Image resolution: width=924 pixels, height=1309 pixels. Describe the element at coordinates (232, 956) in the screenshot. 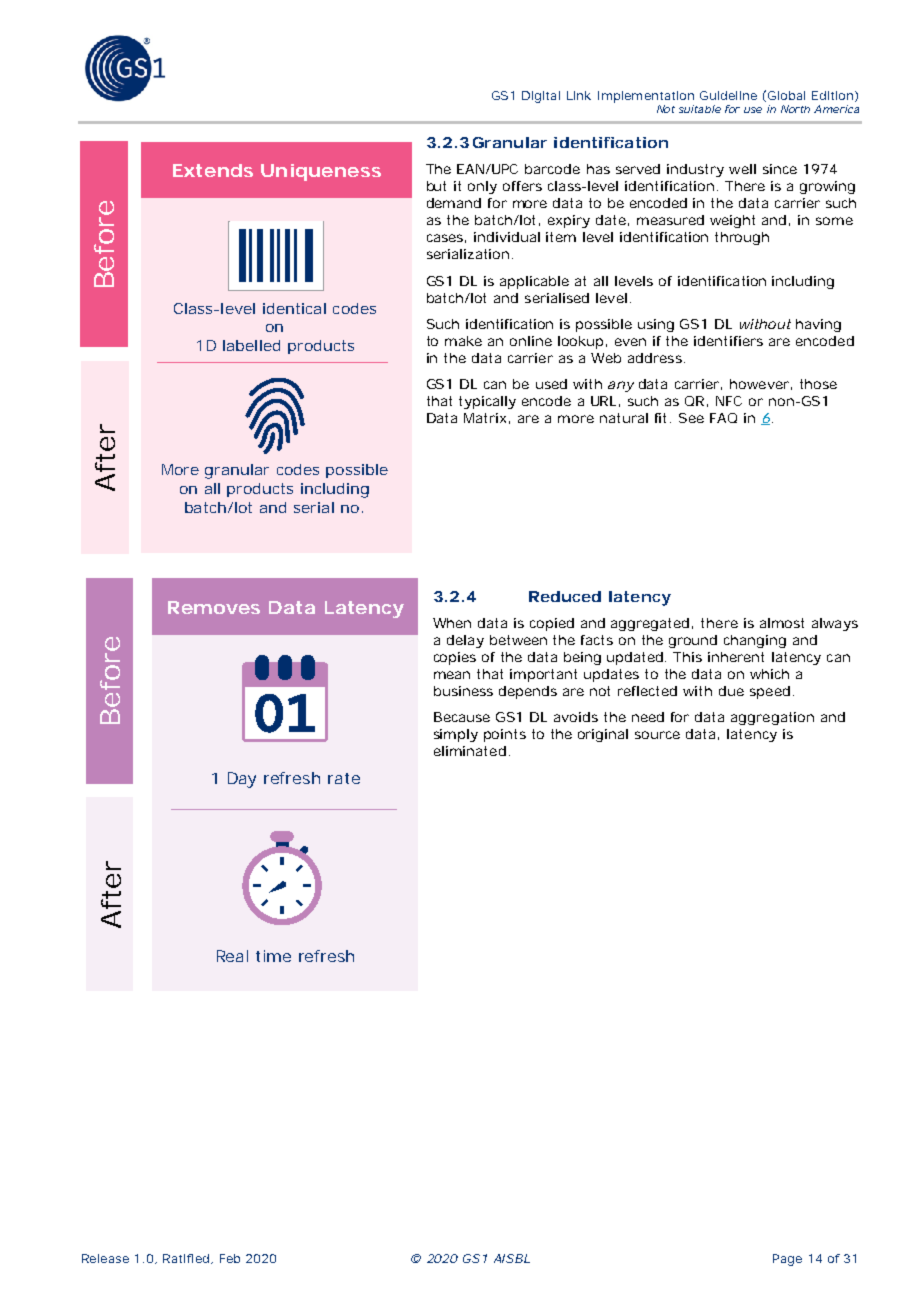

I see `Real` at that location.
